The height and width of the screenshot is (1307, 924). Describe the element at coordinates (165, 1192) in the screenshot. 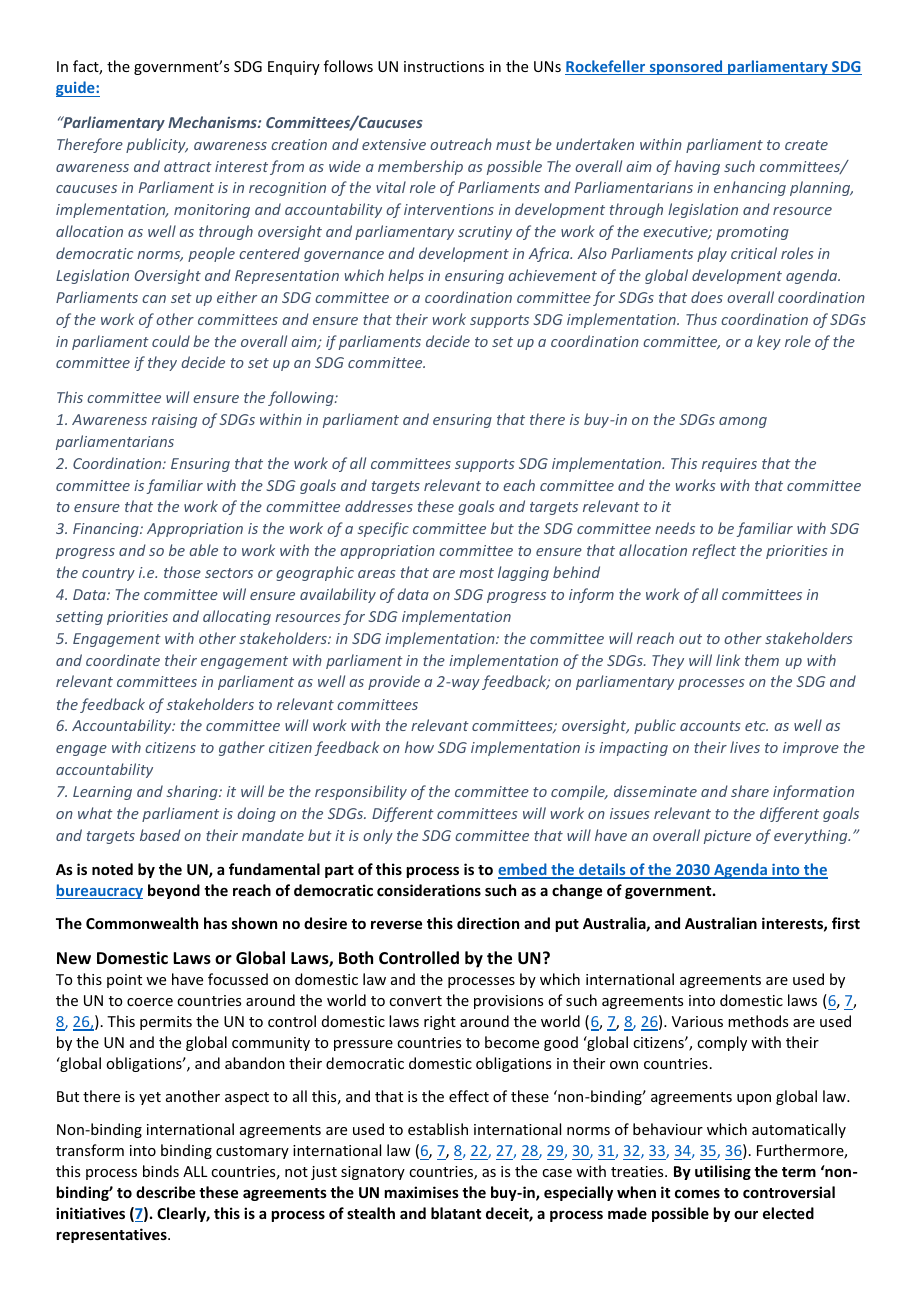

I see `describe` at that location.
